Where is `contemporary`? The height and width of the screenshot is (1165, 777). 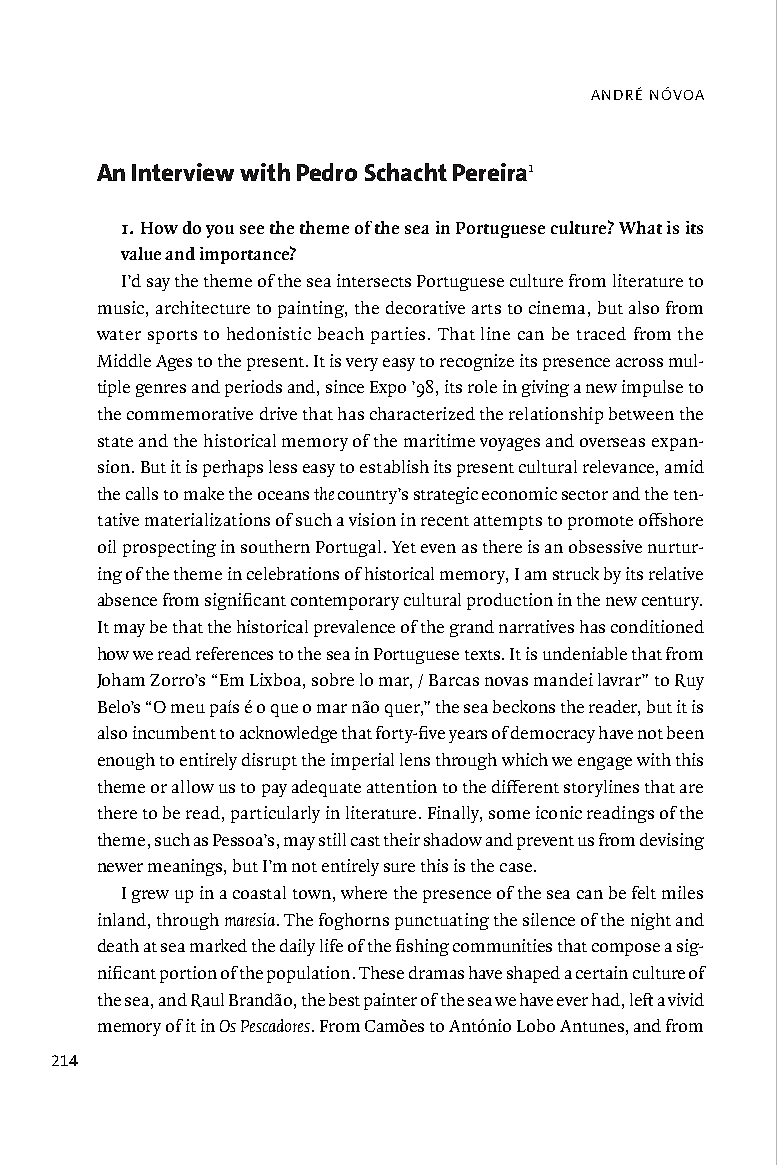 contemporary is located at coordinates (345, 603).
